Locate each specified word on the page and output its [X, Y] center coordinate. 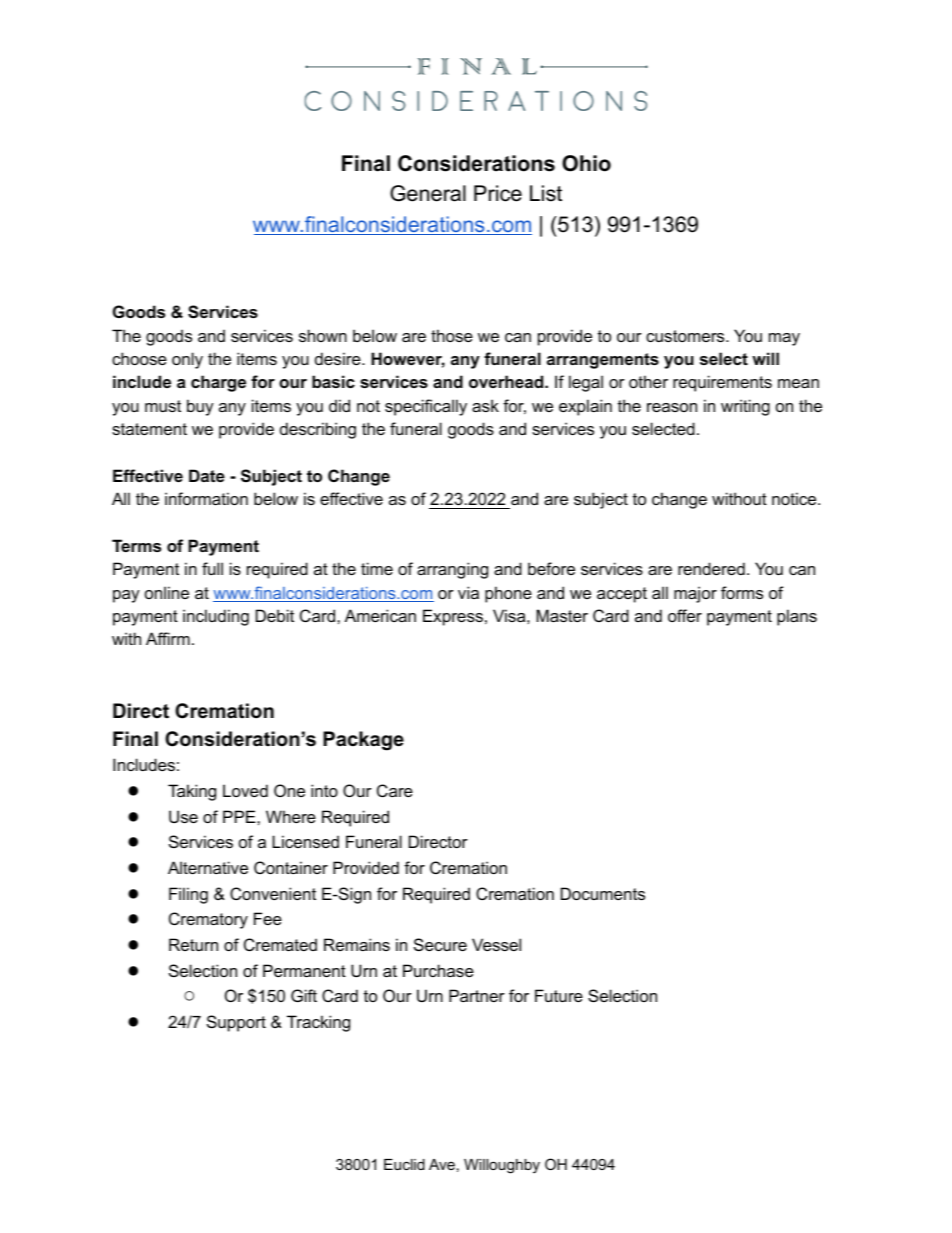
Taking [192, 792]
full [212, 568]
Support [236, 1023]
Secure [440, 944]
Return [193, 944]
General [428, 193]
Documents [603, 893]
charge [218, 383]
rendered [711, 568]
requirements [722, 383]
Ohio [586, 163]
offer [685, 615]
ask [485, 405]
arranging [452, 570]
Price [498, 193]
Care [395, 790]
